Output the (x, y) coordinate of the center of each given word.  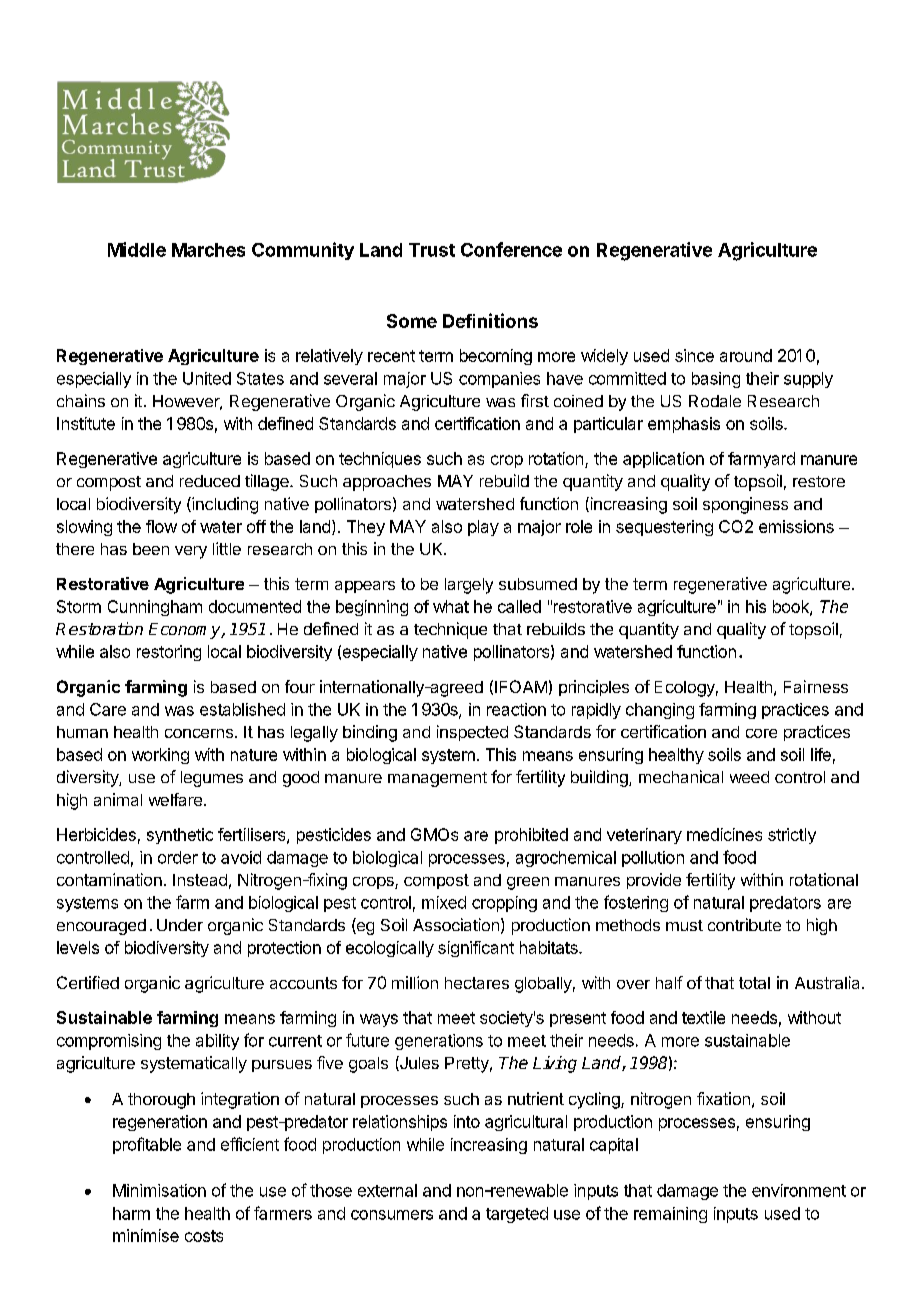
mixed (444, 902)
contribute (744, 924)
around (746, 355)
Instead (200, 880)
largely (469, 586)
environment (799, 1190)
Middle (137, 249)
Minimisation (159, 1190)
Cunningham (155, 608)
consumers (392, 1215)
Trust (432, 250)
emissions (796, 526)
